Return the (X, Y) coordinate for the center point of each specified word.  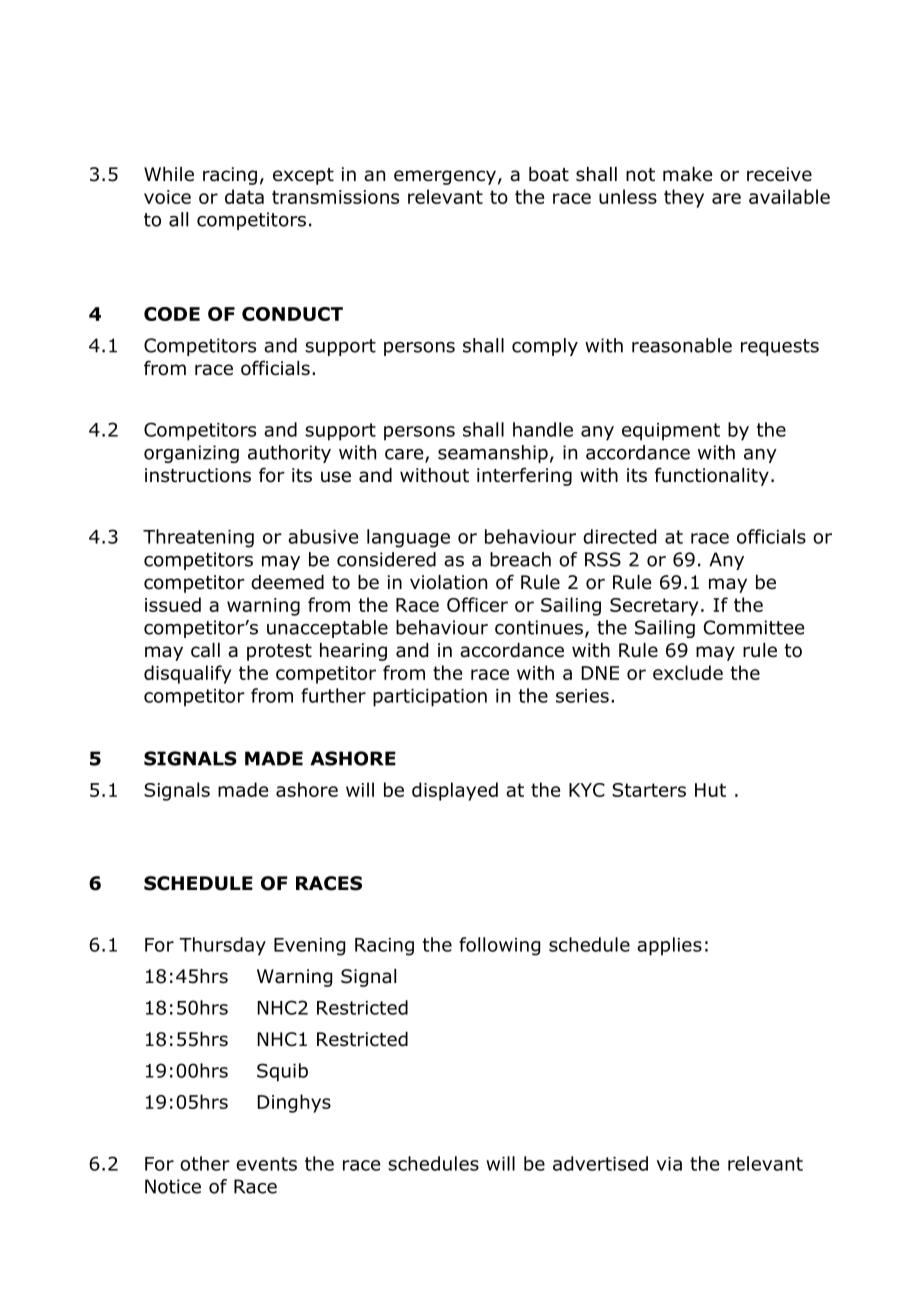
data (244, 196)
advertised (600, 1163)
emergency (445, 177)
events (266, 1164)
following (499, 946)
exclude (688, 672)
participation (430, 698)
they (684, 198)
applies (669, 946)
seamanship (493, 454)
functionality (712, 476)
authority (289, 454)
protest (279, 652)
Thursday (222, 946)
